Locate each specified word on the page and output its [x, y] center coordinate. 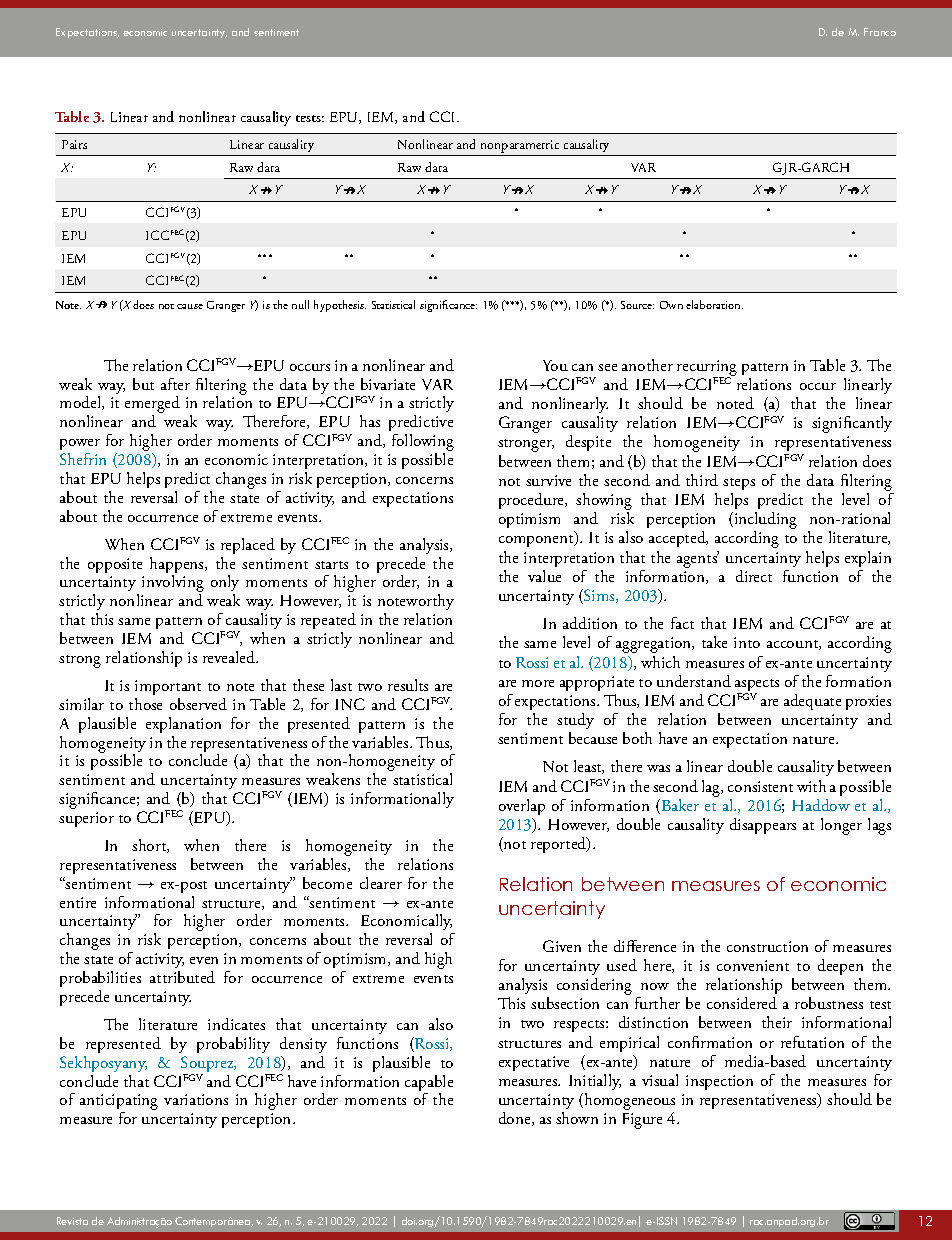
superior [86, 819]
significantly [852, 424]
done [516, 1119]
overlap [522, 807]
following [423, 444]
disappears [763, 826]
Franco [880, 32]
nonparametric [520, 148]
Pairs [74, 144]
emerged [152, 406]
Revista [72, 1221]
